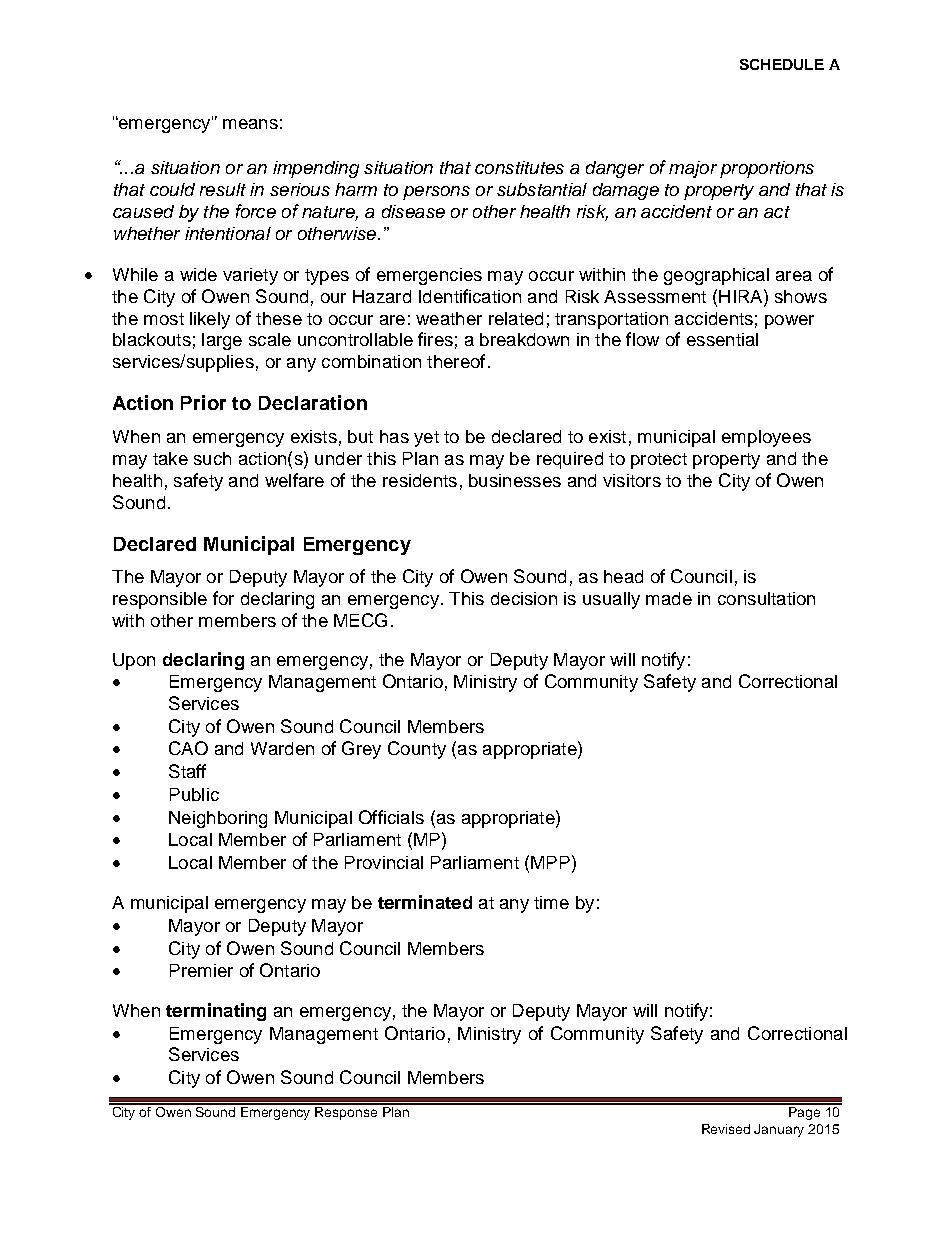 The image size is (952, 1233). What do you see at coordinates (782, 64) in the page?
I see `SCHEDULE` at bounding box center [782, 64].
